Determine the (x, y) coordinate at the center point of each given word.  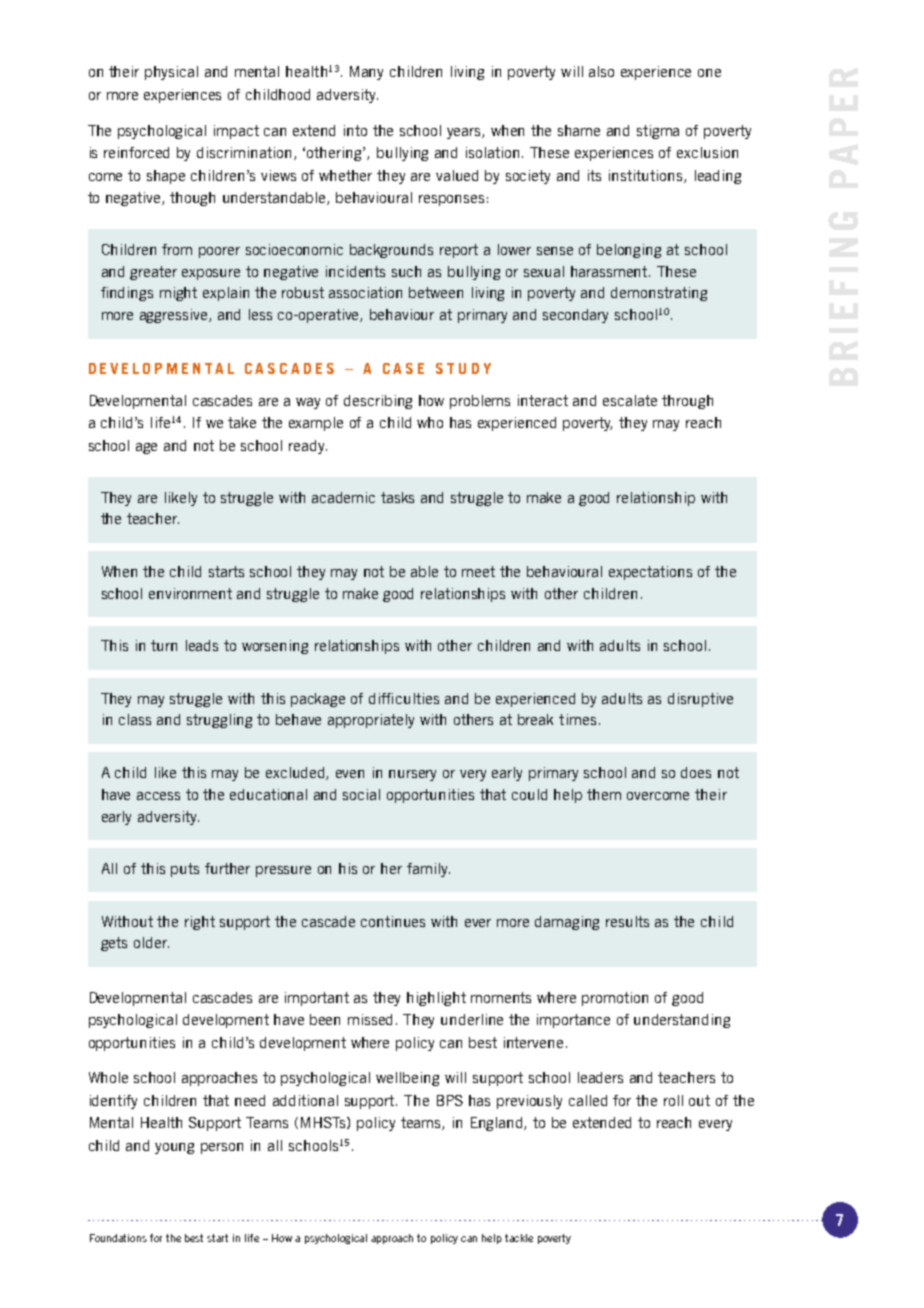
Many (366, 73)
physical (171, 73)
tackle (519, 1238)
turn (164, 645)
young (174, 1148)
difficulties (404, 698)
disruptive (700, 700)
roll (673, 1100)
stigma (658, 132)
